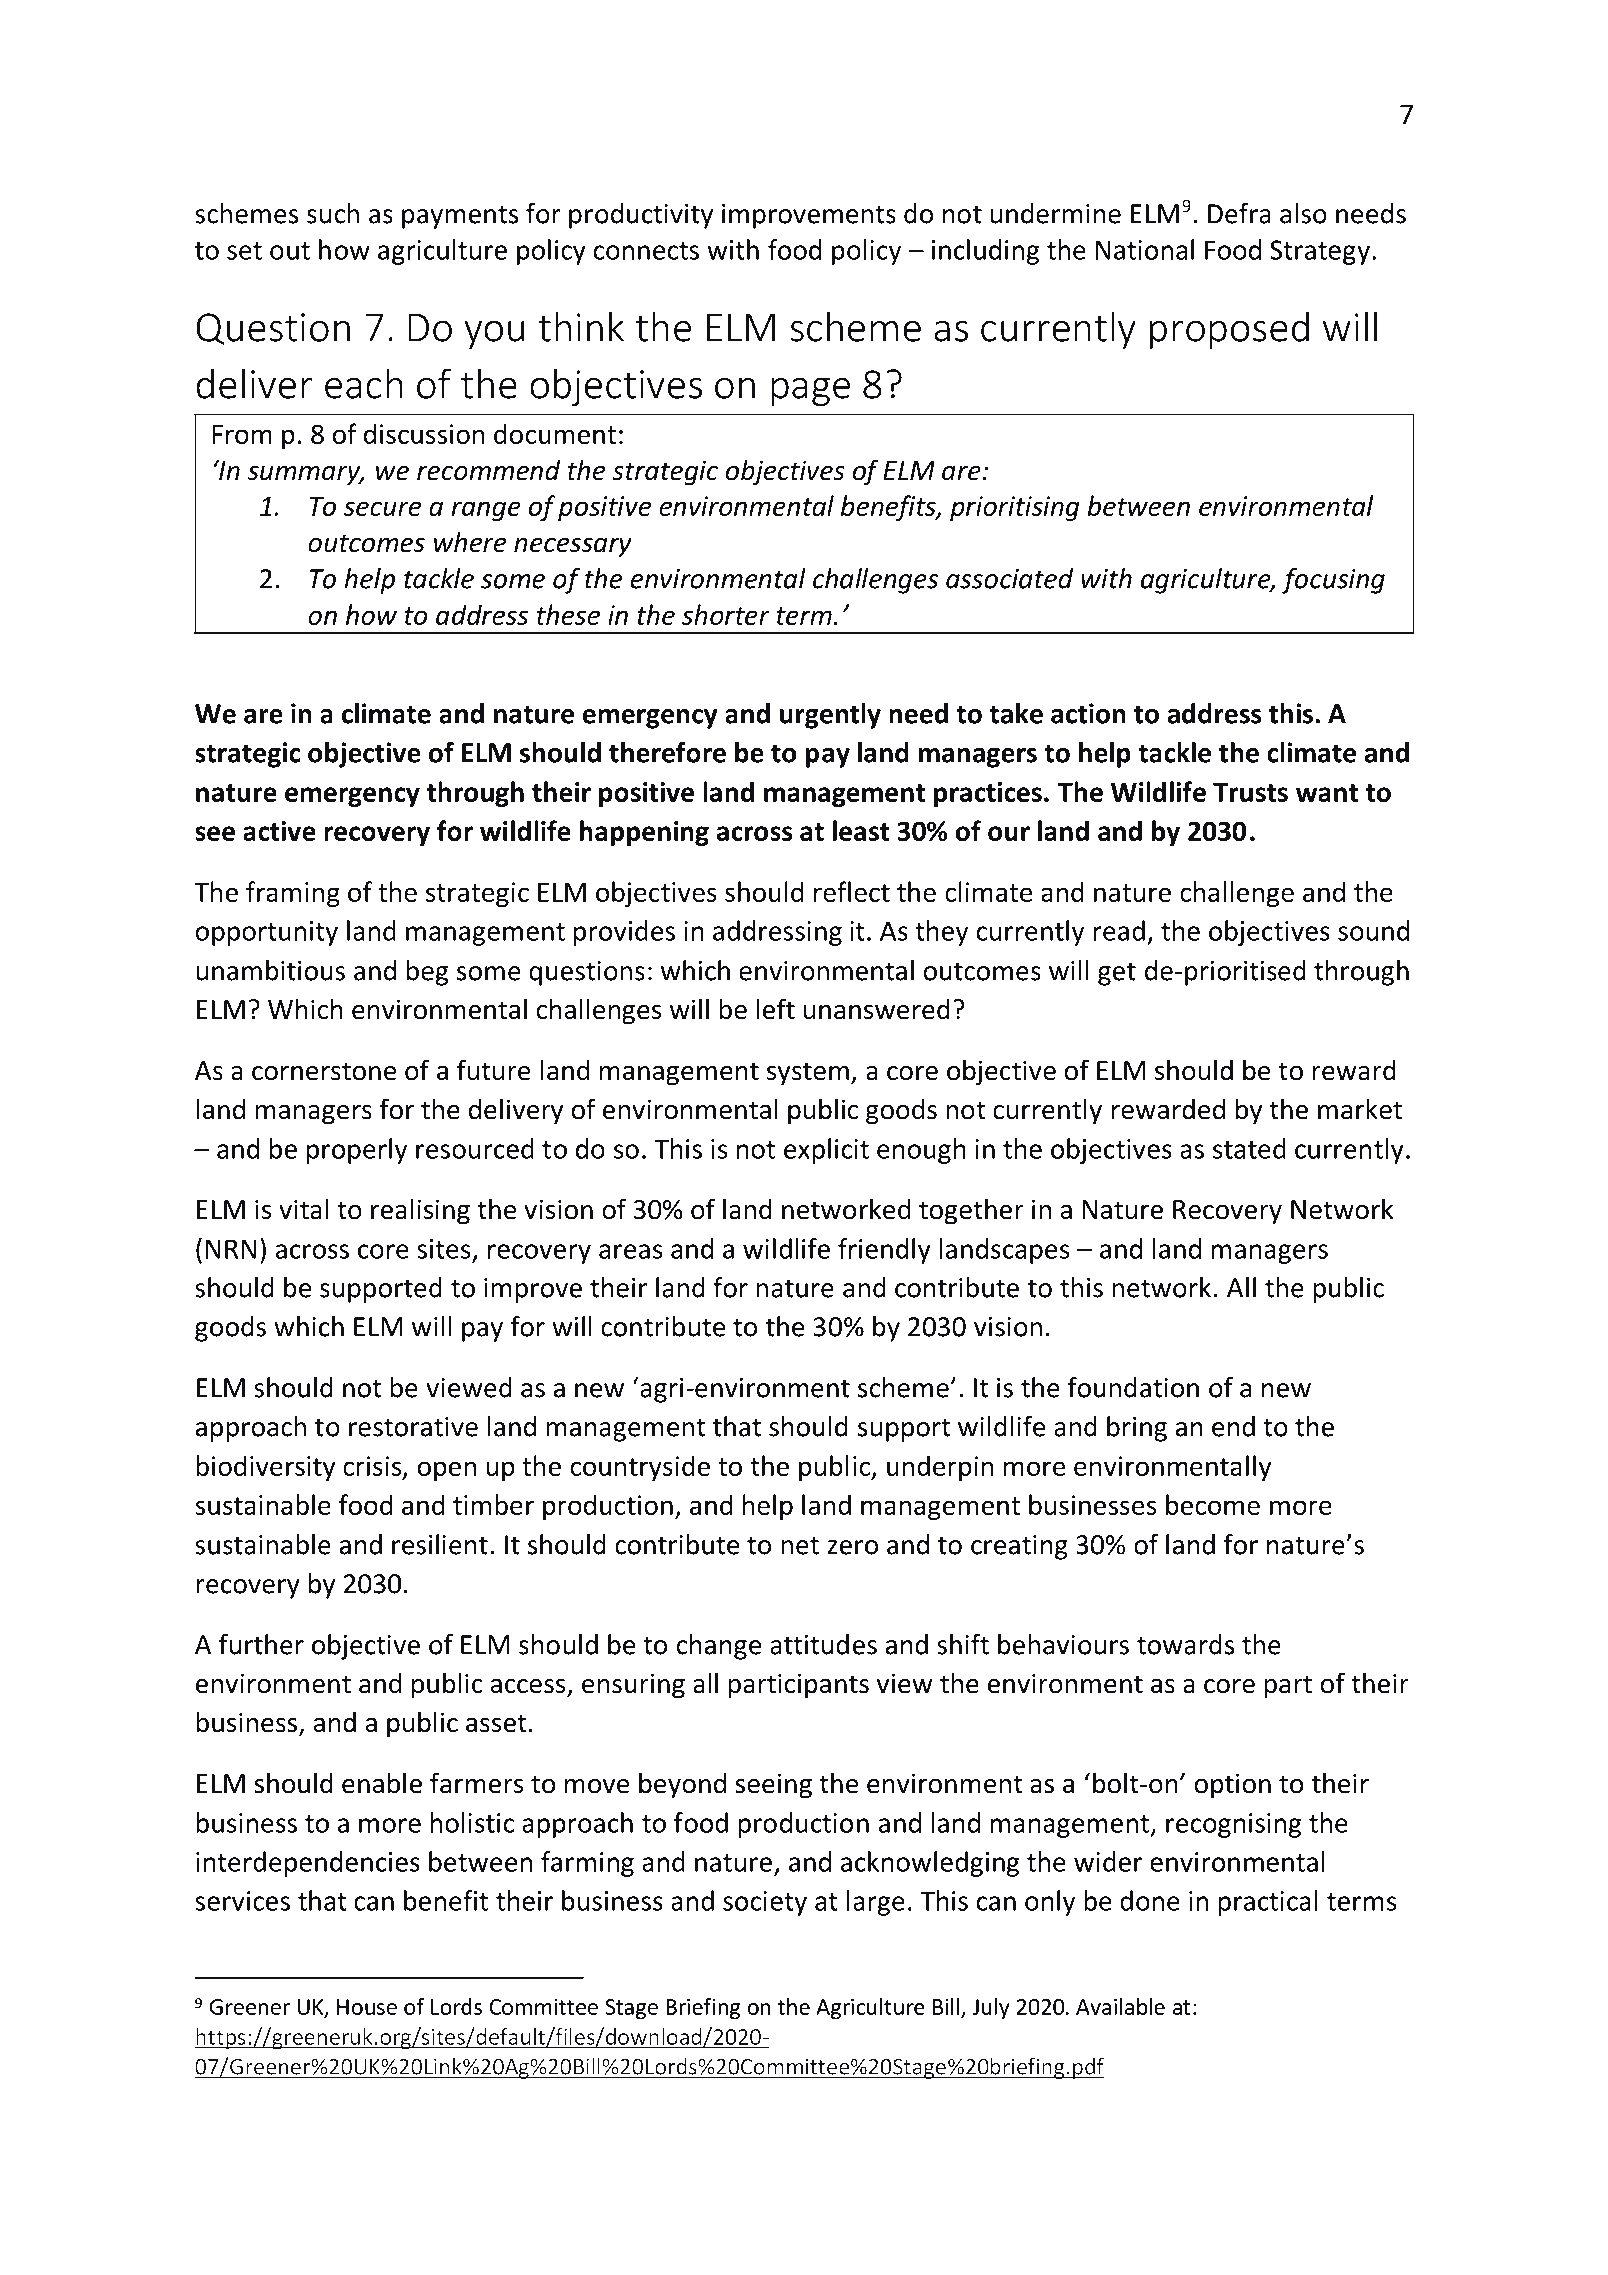  What do you see at coordinates (810, 392) in the document?
I see `page` at bounding box center [810, 392].
